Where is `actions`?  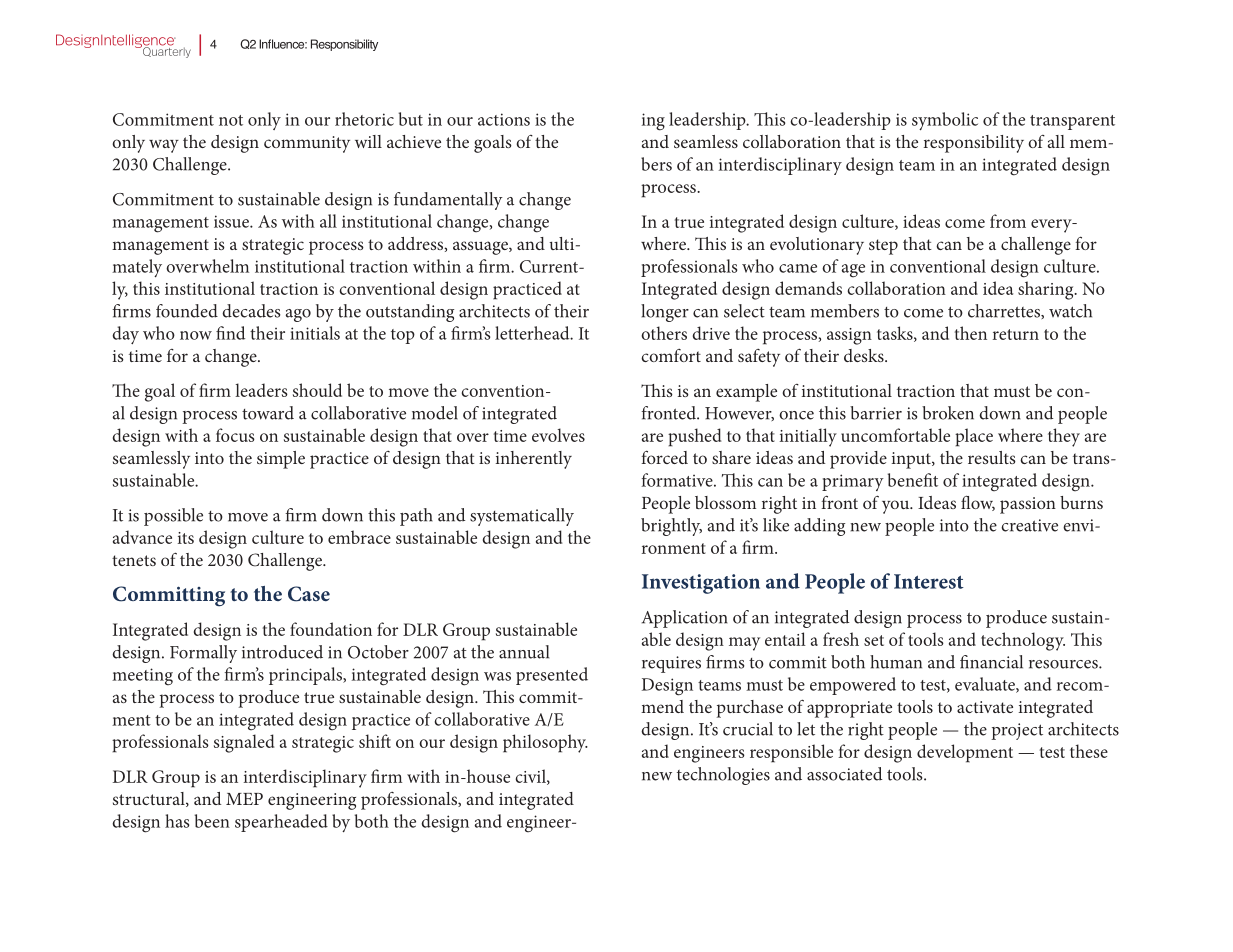
actions is located at coordinates (504, 119).
